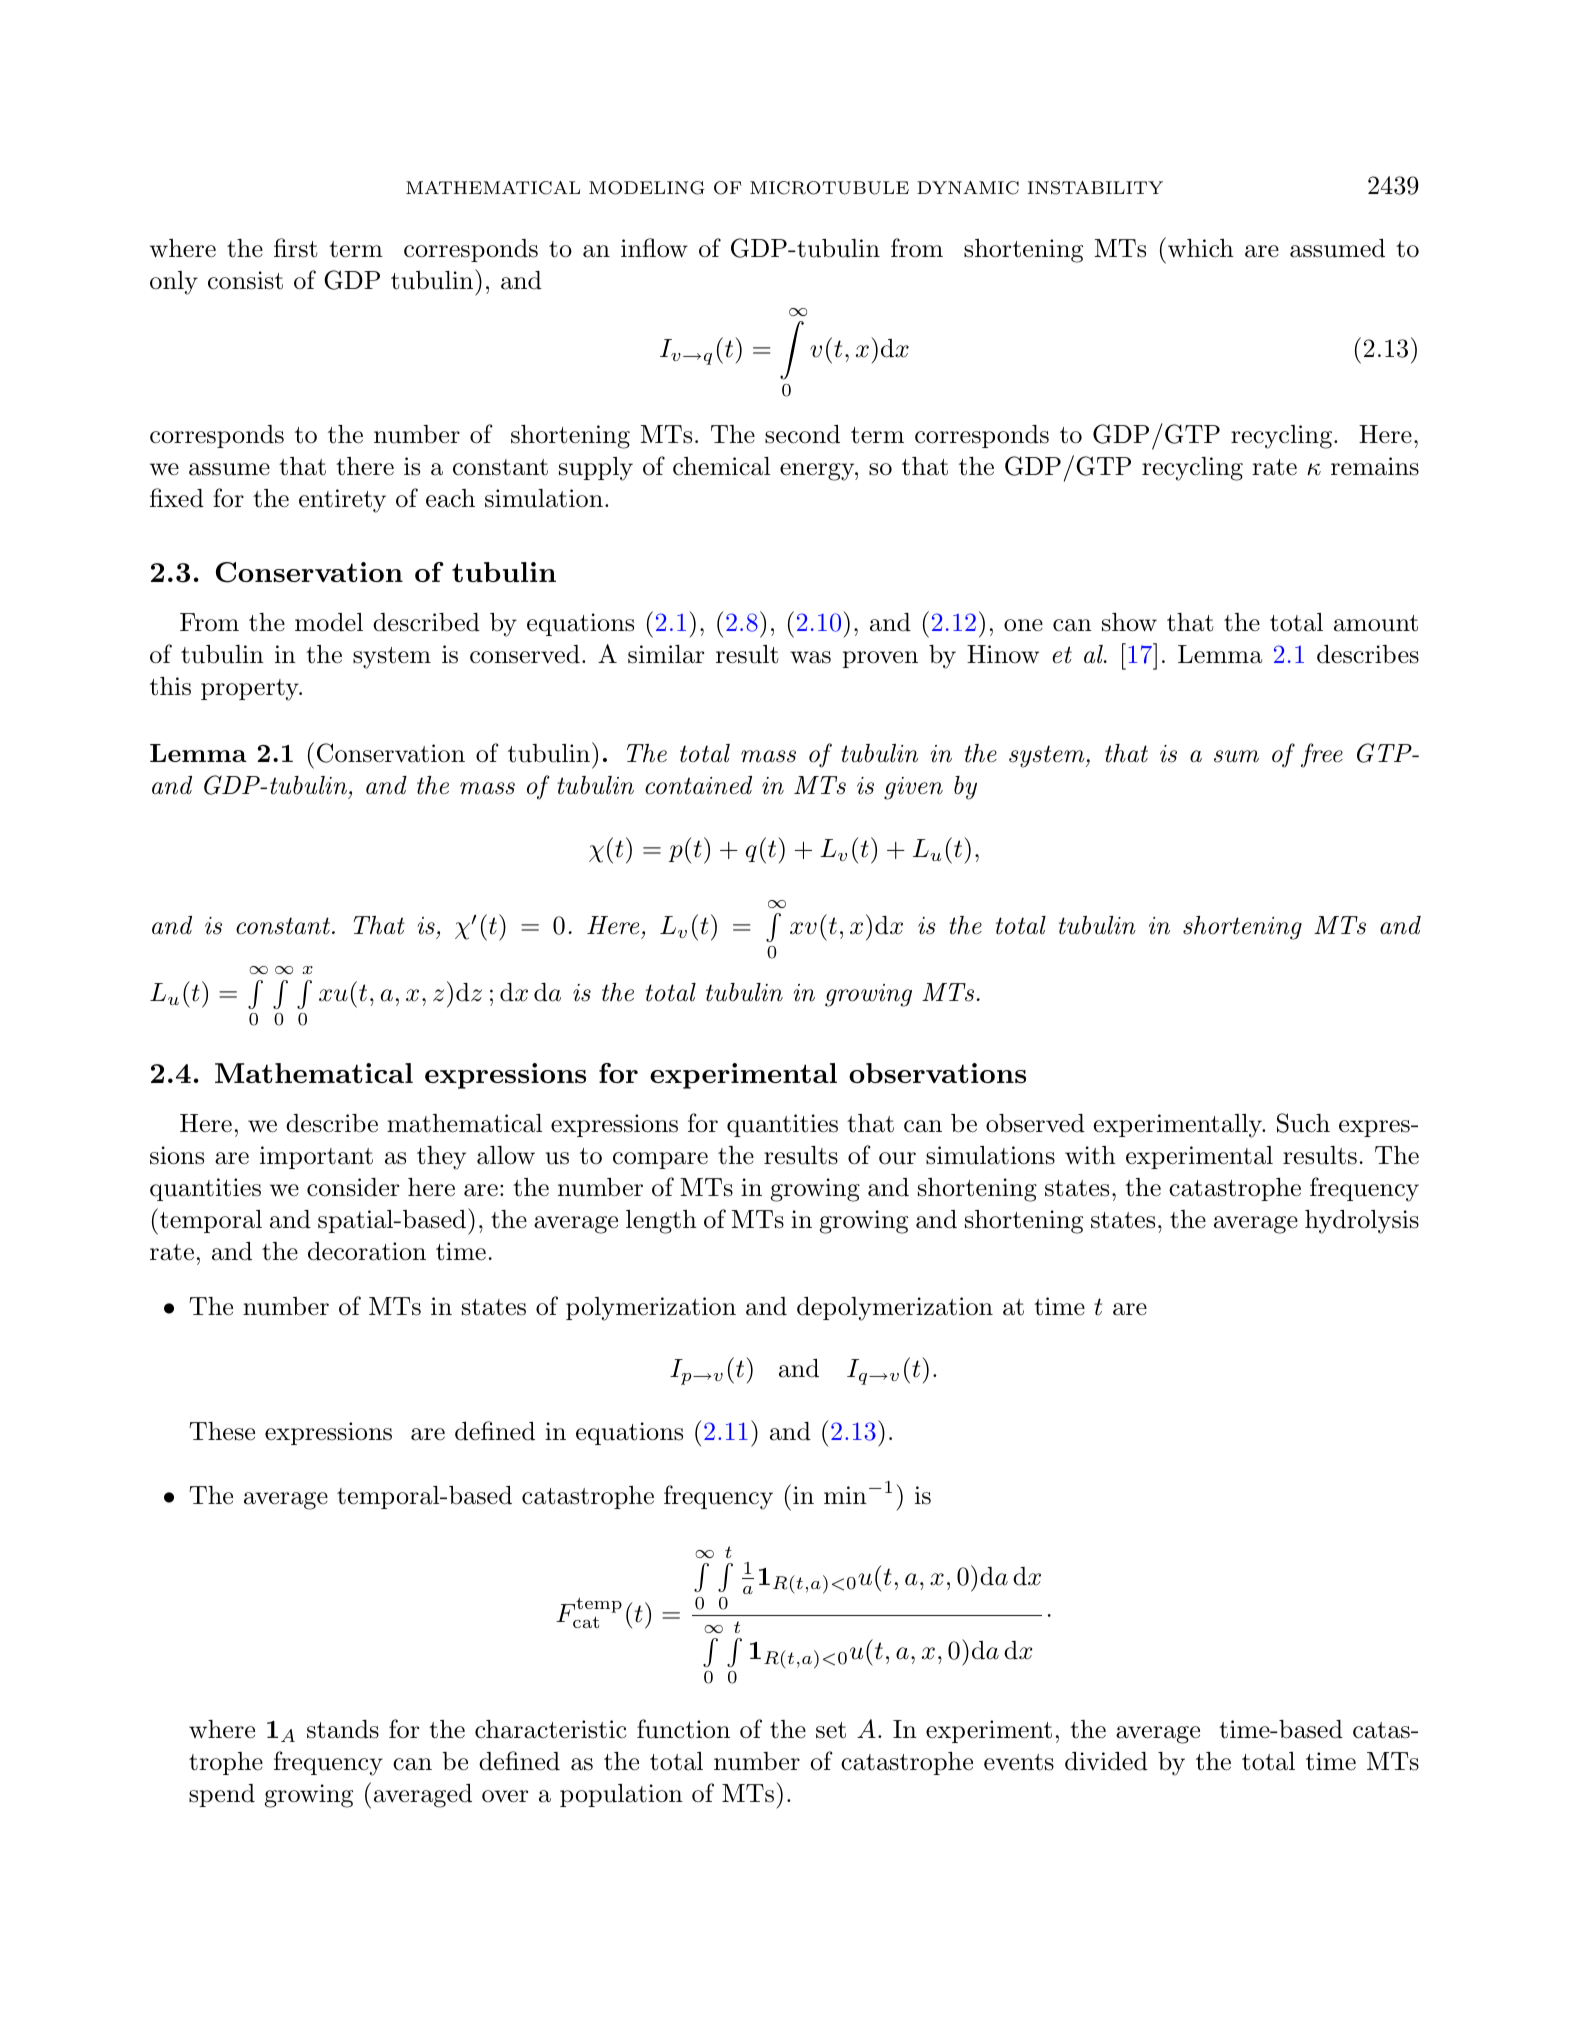 The image size is (1569, 2017). I want to click on which, so click(1199, 247).
